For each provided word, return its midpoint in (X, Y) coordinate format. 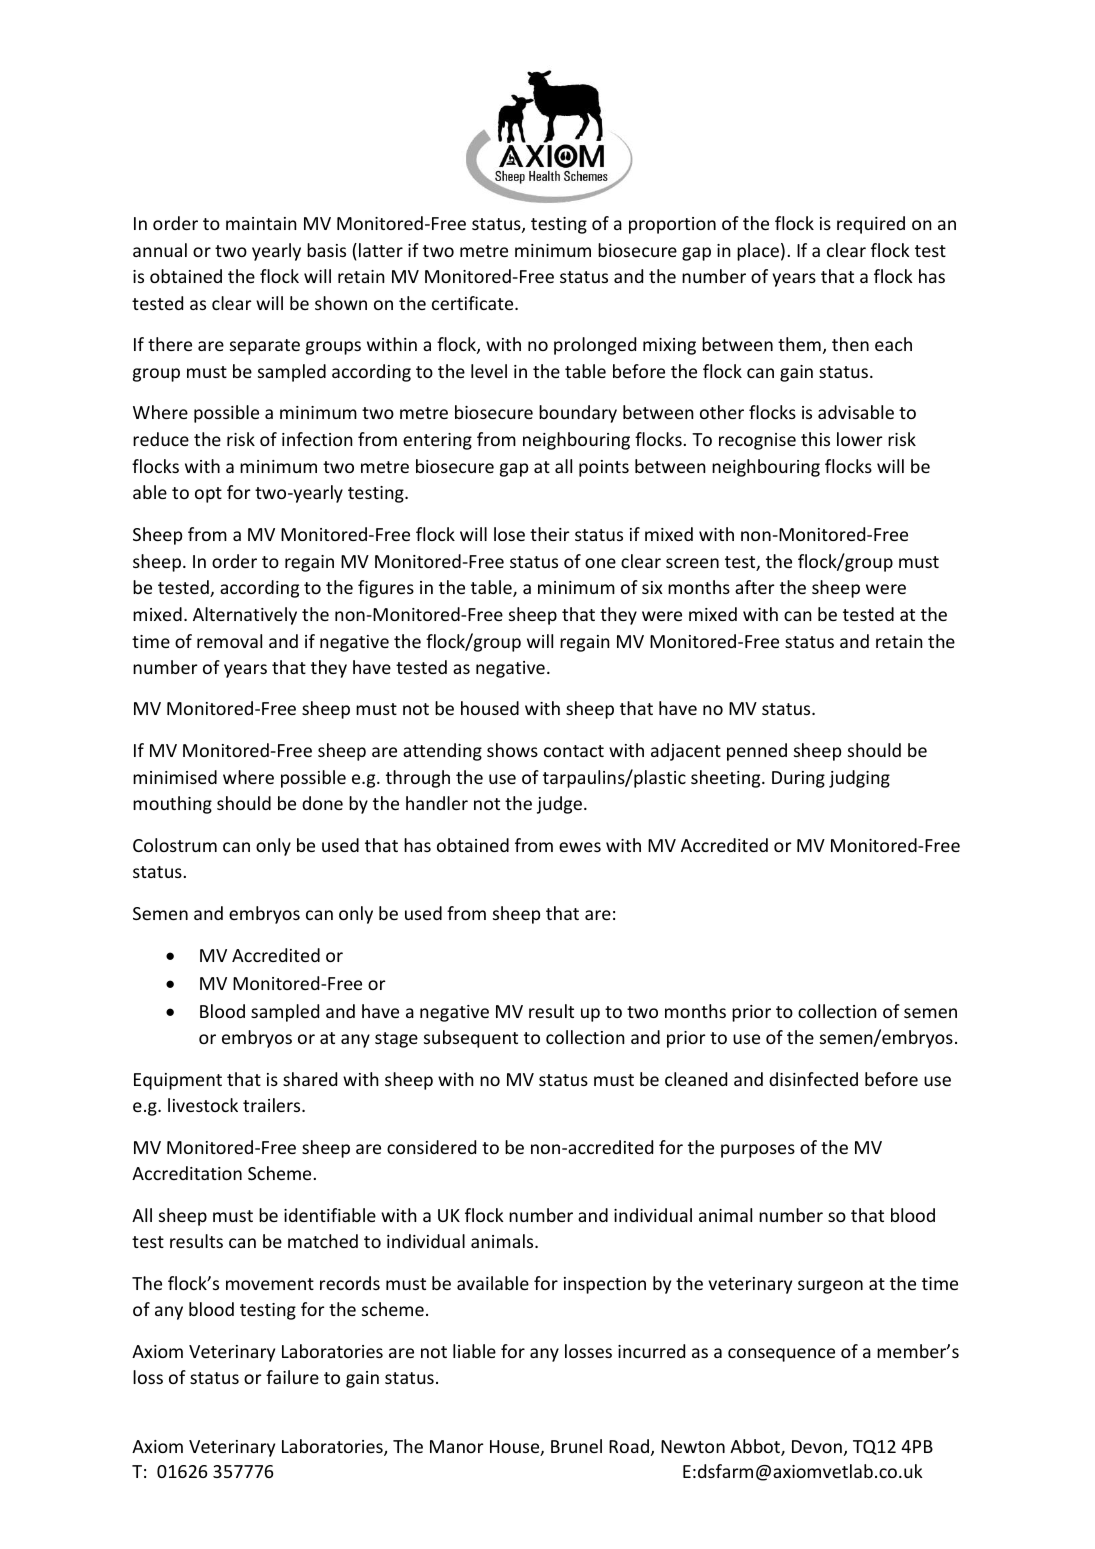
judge (559, 805)
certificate (474, 303)
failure (292, 1377)
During (798, 779)
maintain (261, 223)
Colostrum (175, 845)
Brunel (576, 1446)
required (871, 225)
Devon (817, 1446)
